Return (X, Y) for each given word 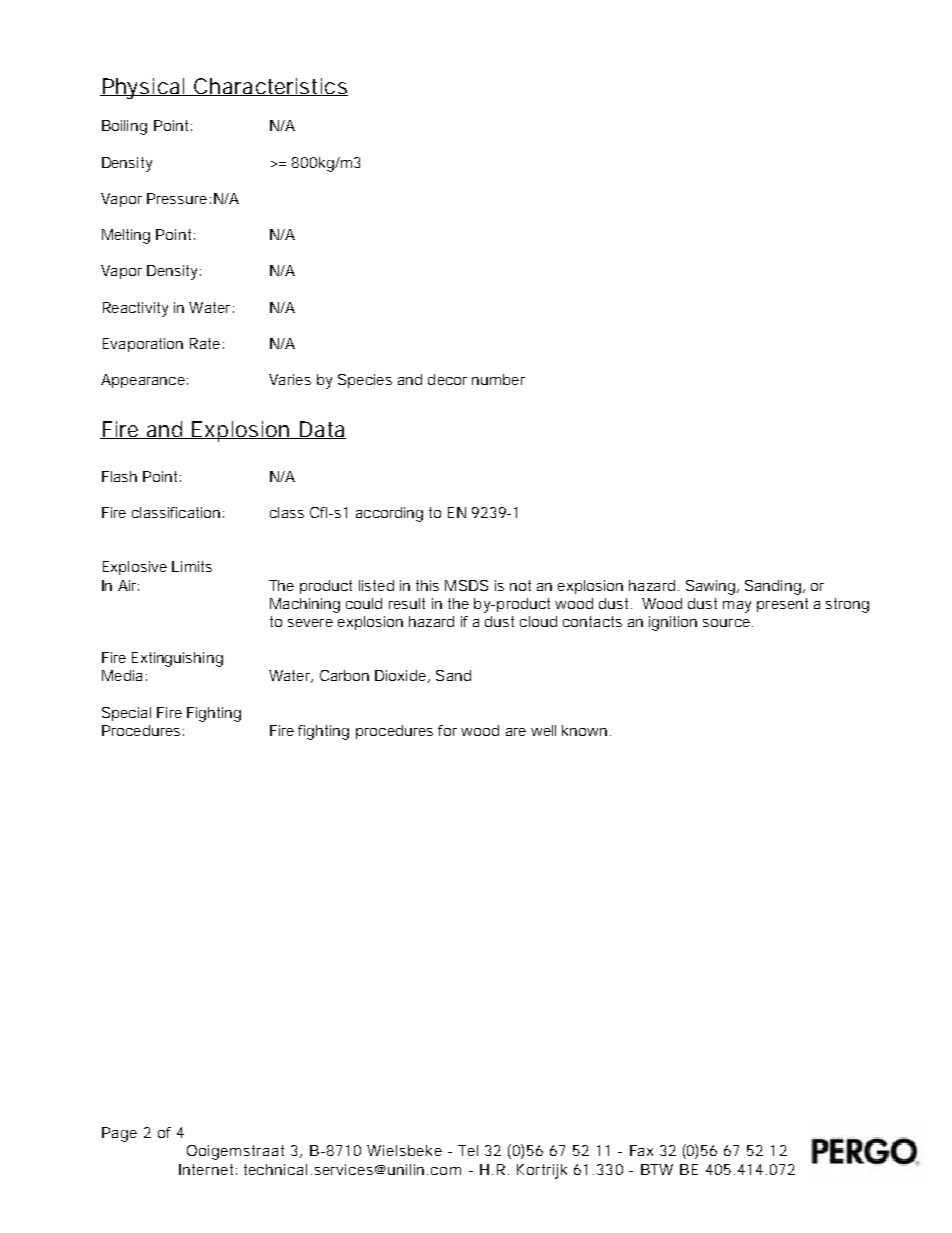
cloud (538, 621)
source (728, 623)
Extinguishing (177, 659)
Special (126, 714)
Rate (205, 343)
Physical (143, 88)
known (584, 730)
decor (447, 379)
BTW (657, 1169)
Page (119, 1134)
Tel (468, 1150)
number (498, 379)
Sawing (710, 587)
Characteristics (270, 87)
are (516, 732)
